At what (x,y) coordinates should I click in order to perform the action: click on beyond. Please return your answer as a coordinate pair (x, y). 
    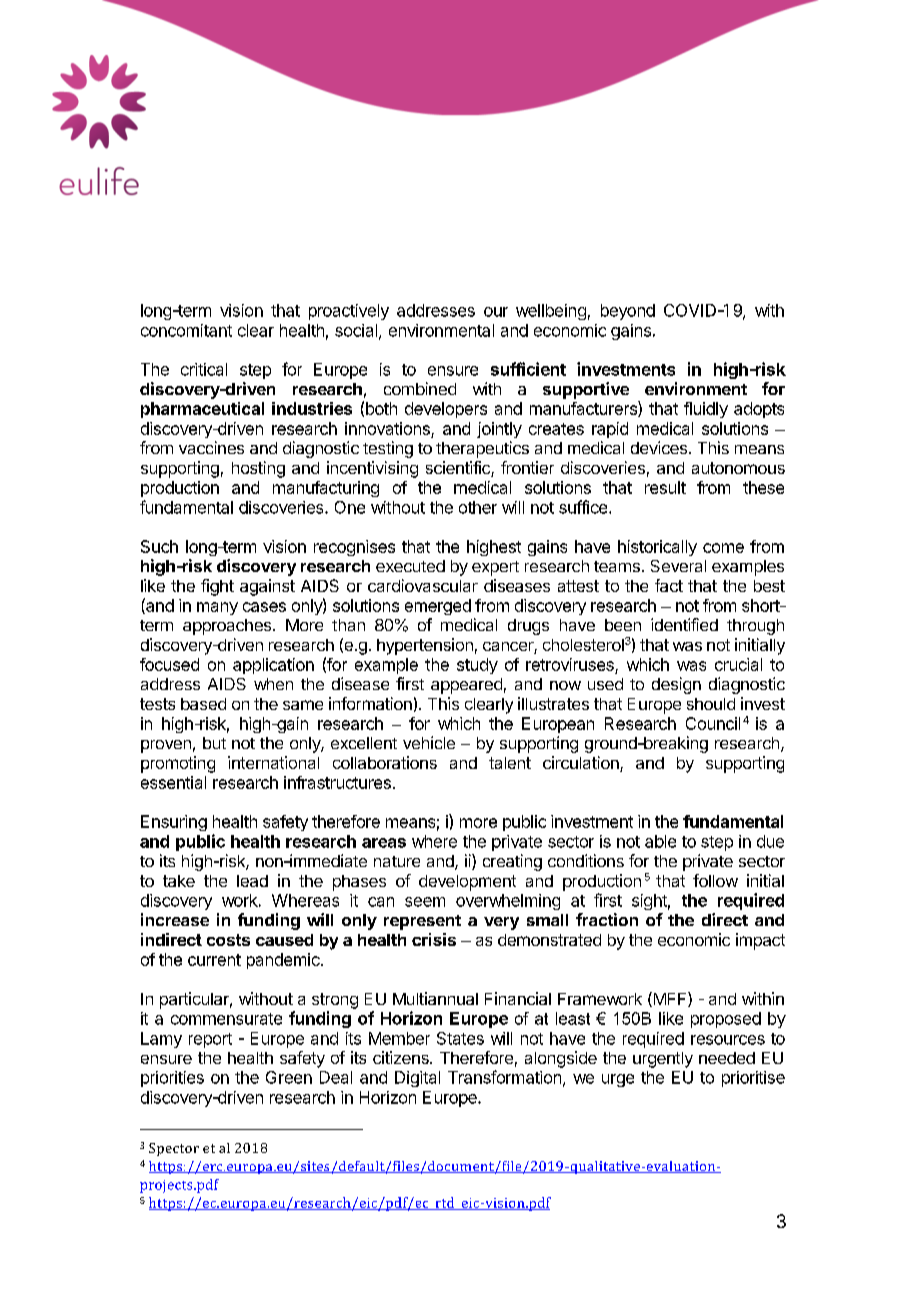
    Looking at the image, I should click on (628, 312).
